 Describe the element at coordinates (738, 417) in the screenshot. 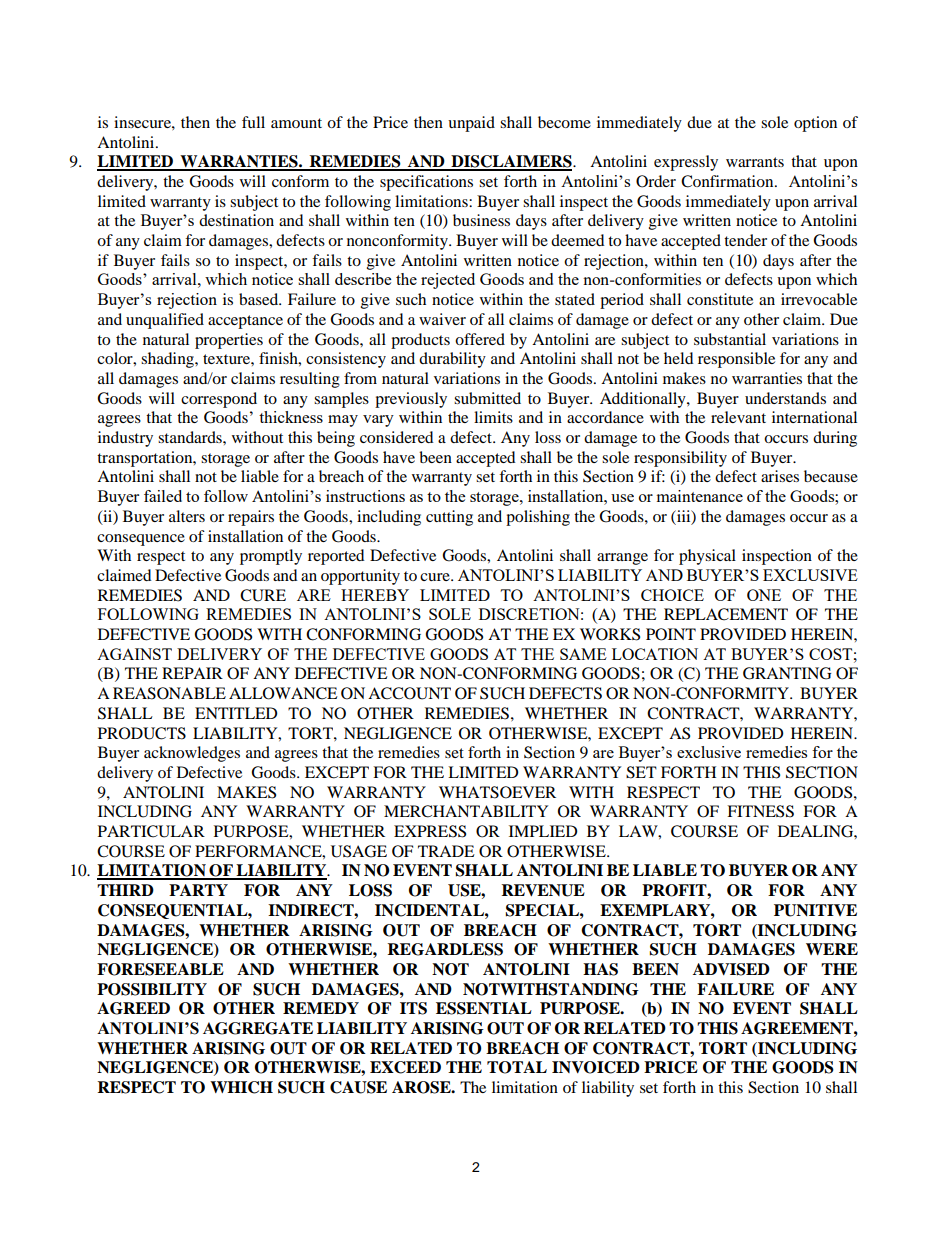

I see `relevant` at that location.
